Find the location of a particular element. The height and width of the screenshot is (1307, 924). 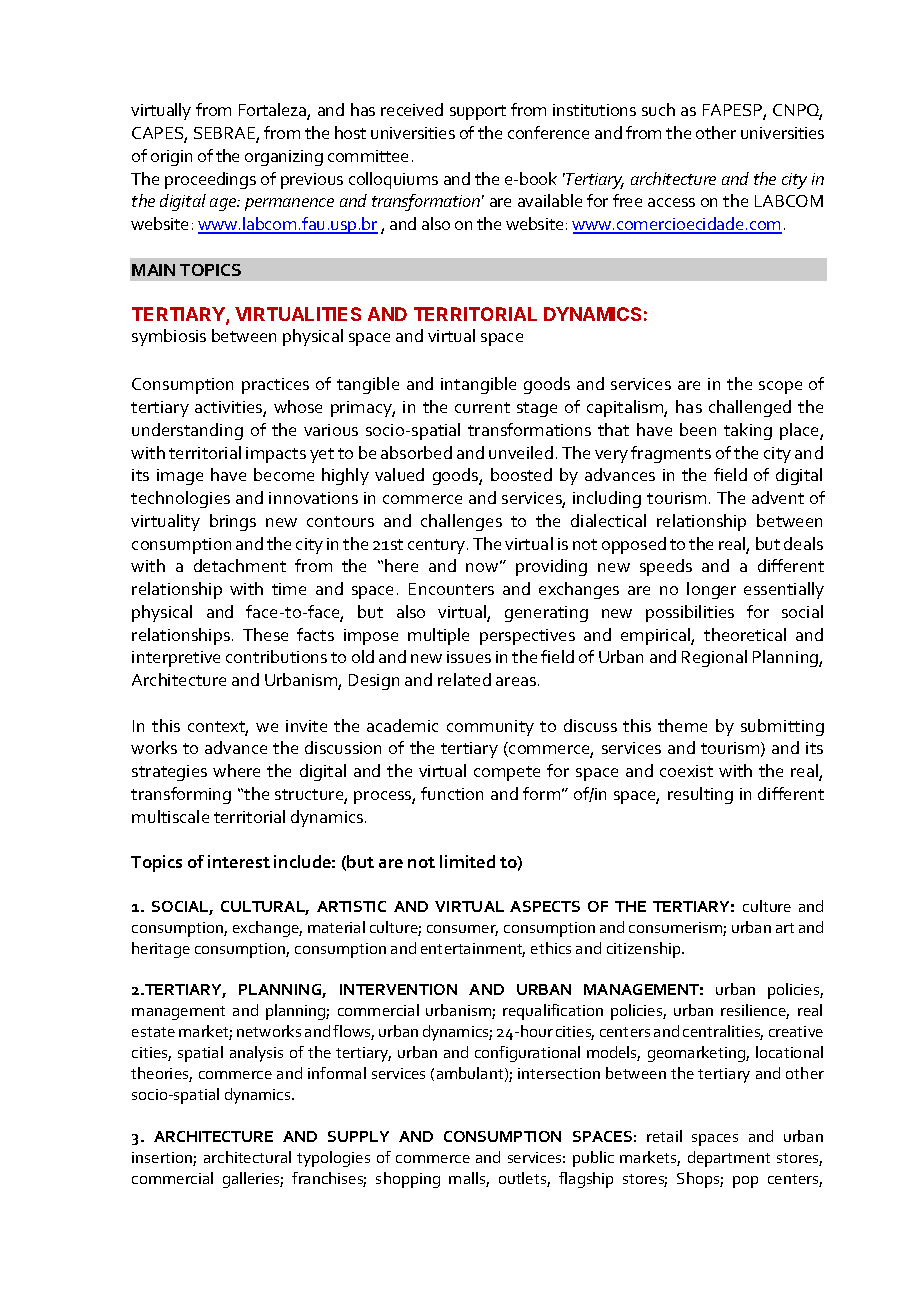

proceedings is located at coordinates (210, 180).
